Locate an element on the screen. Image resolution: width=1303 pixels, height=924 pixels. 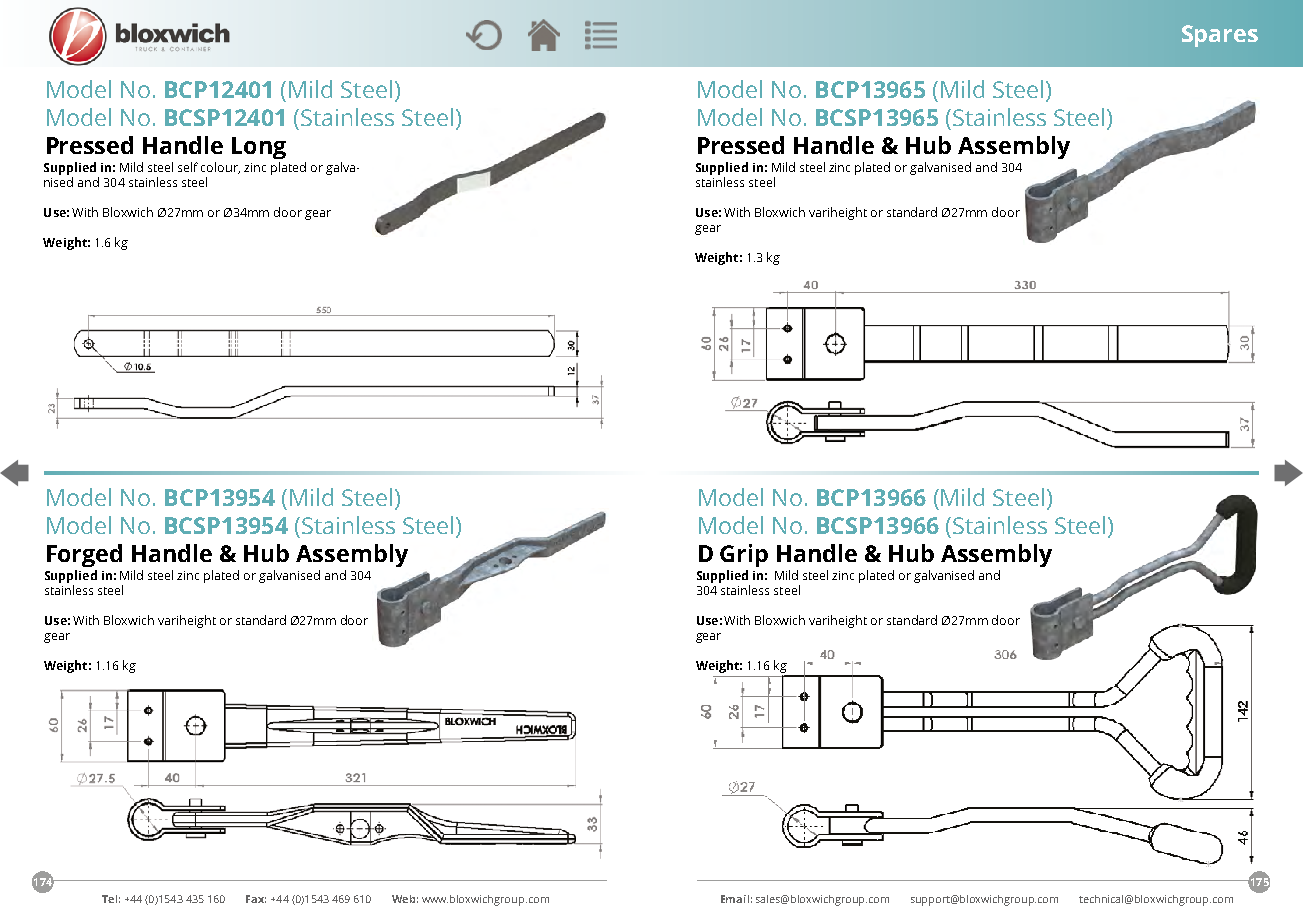
Grip is located at coordinates (744, 555).
